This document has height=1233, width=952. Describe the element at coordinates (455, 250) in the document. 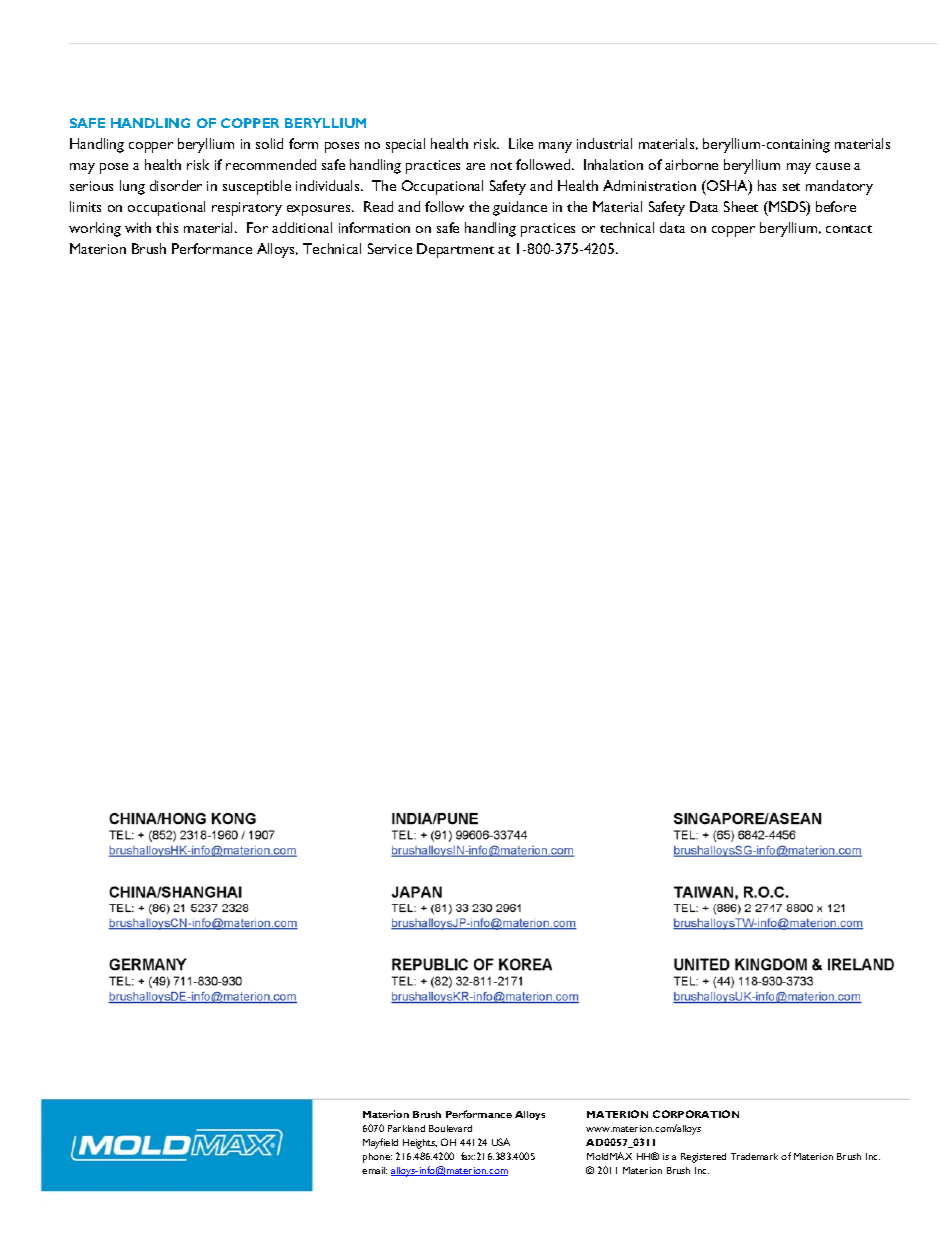

I see `Department` at that location.
